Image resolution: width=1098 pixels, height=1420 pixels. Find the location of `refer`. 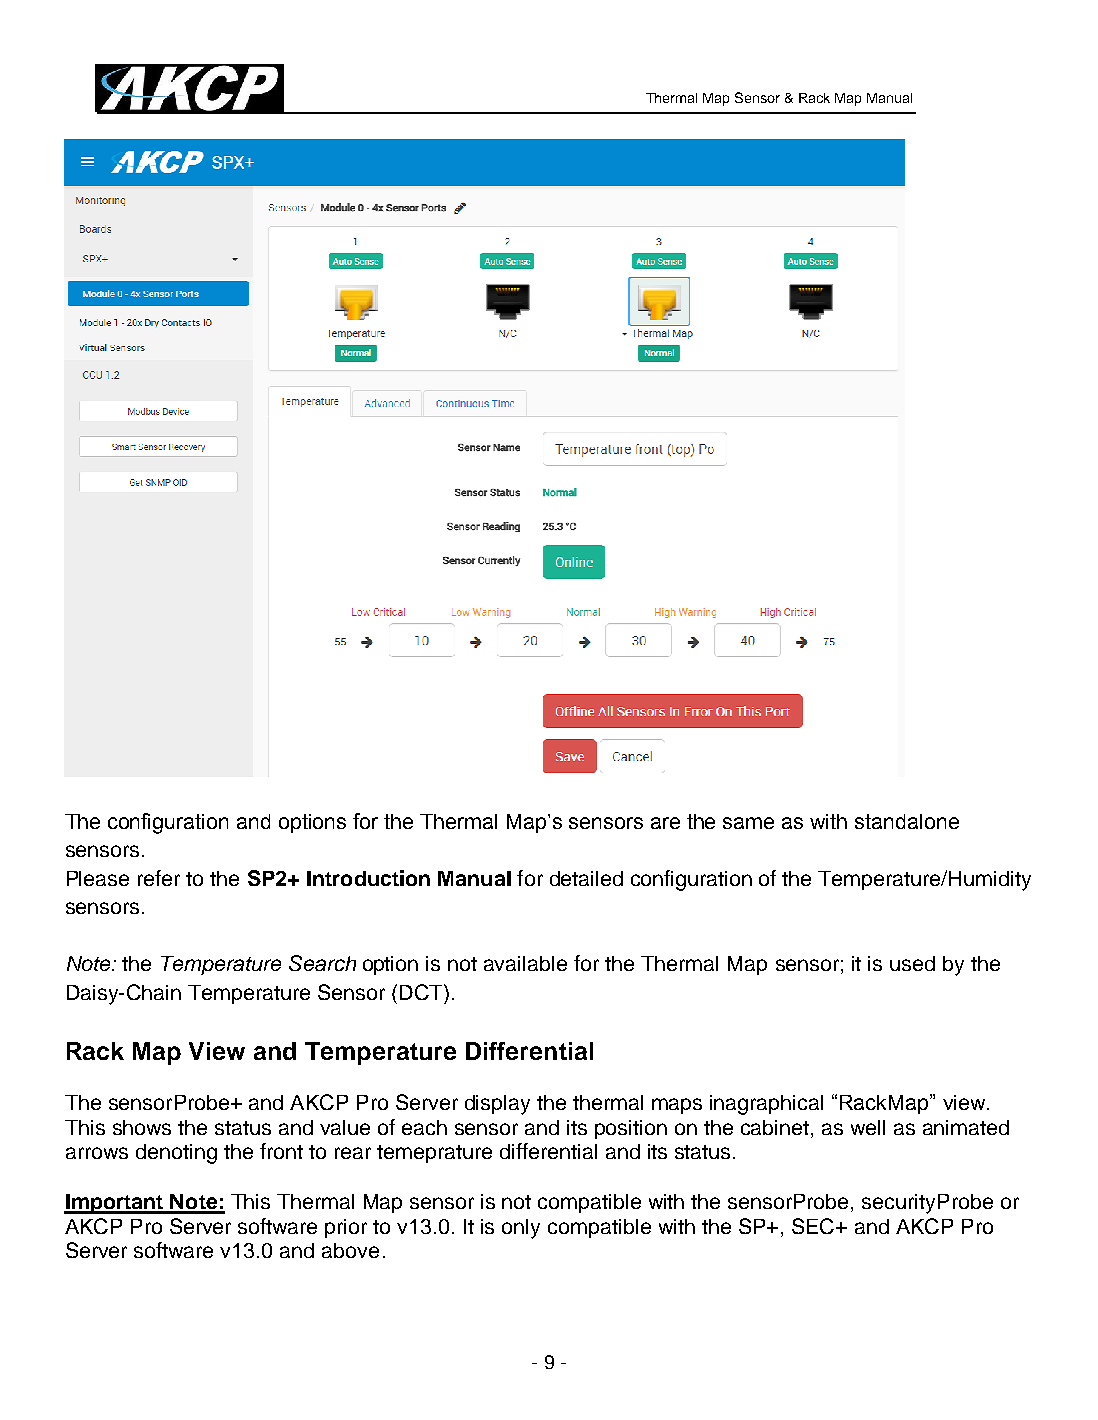

refer is located at coordinates (159, 878).
